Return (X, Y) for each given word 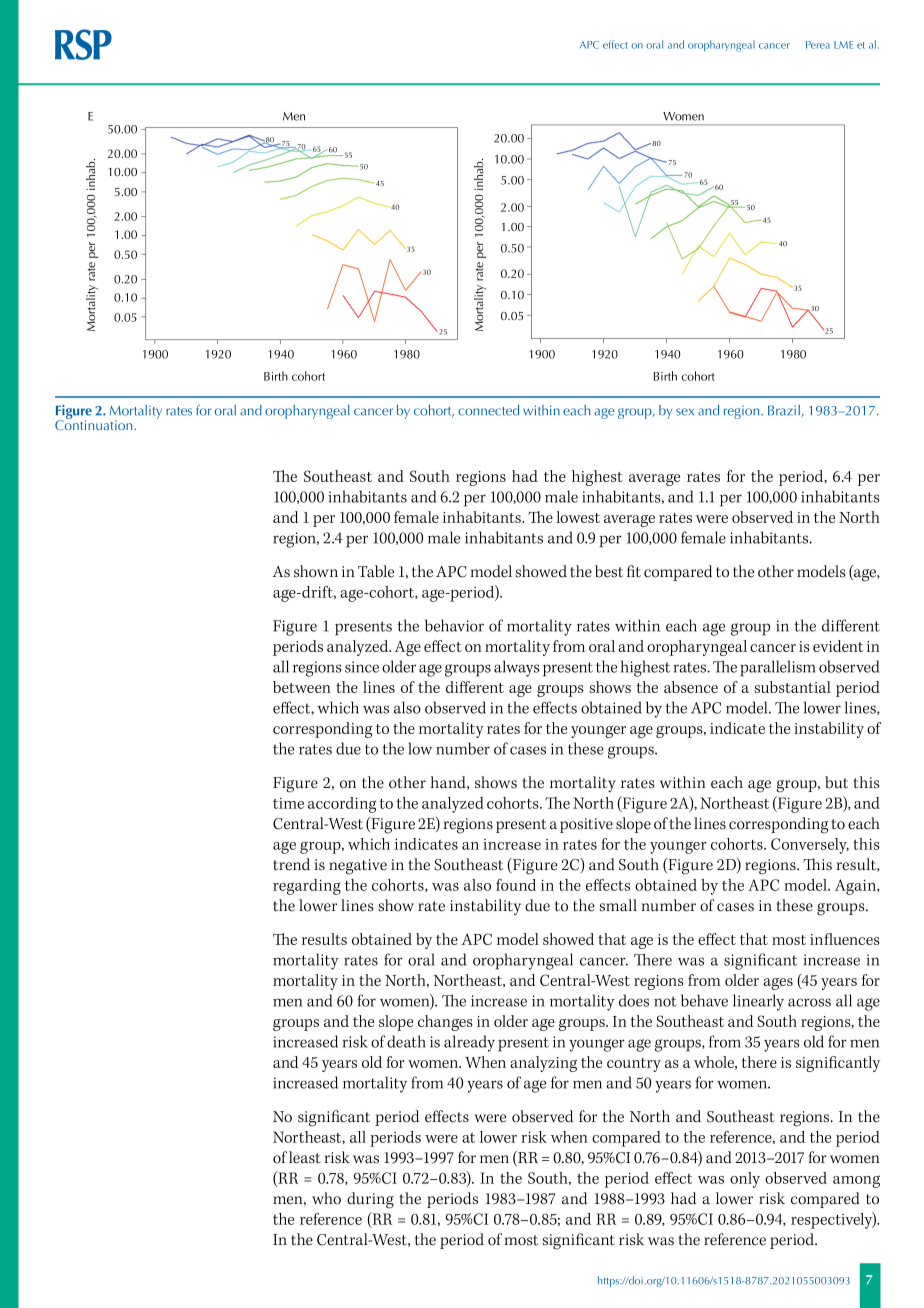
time (288, 803)
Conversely (810, 846)
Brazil (784, 410)
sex (685, 412)
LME (843, 45)
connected (488, 410)
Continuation (95, 424)
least (305, 1157)
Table (376, 571)
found (516, 885)
